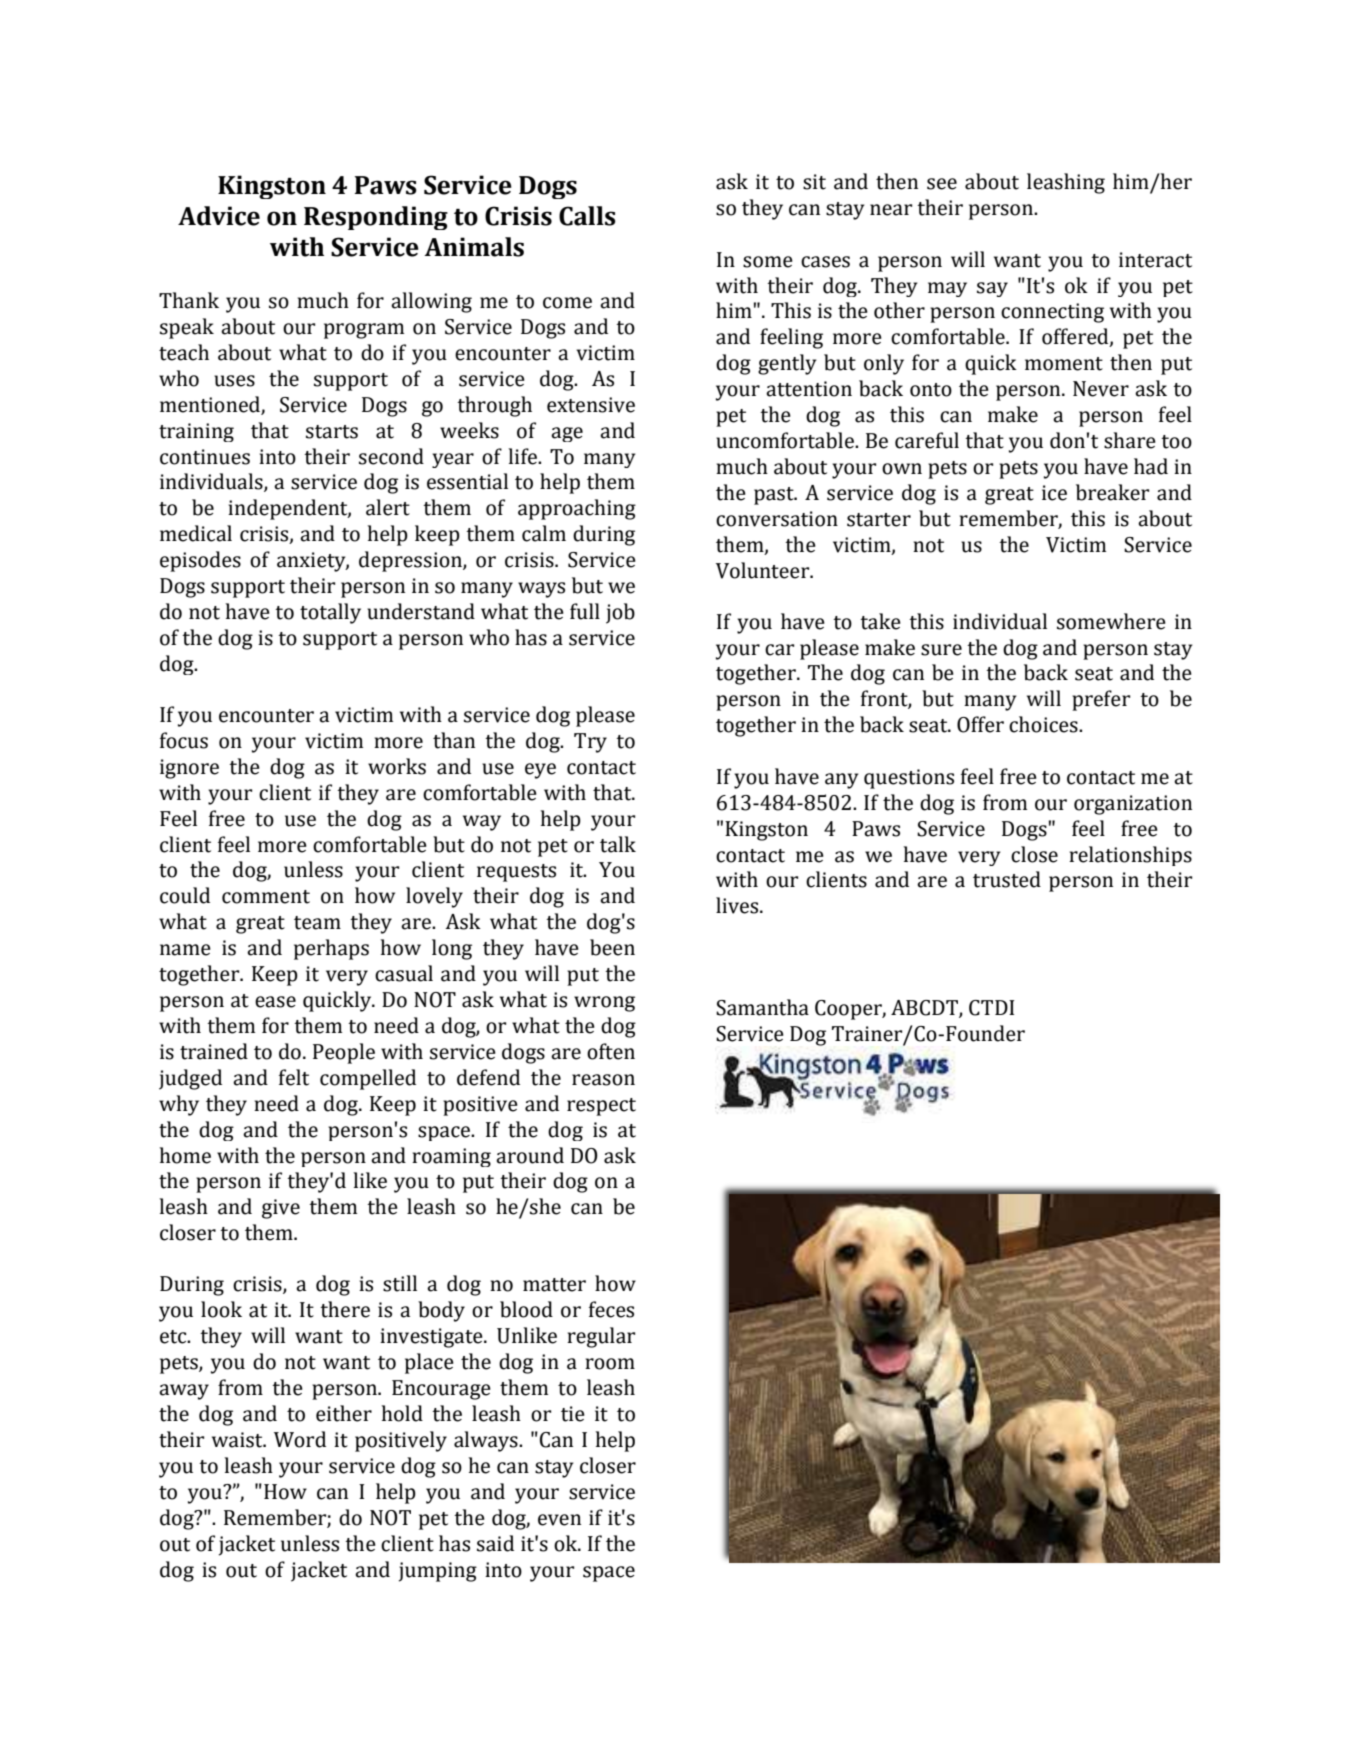 The height and width of the screenshot is (1750, 1352). I want to click on trusted, so click(1007, 879).
